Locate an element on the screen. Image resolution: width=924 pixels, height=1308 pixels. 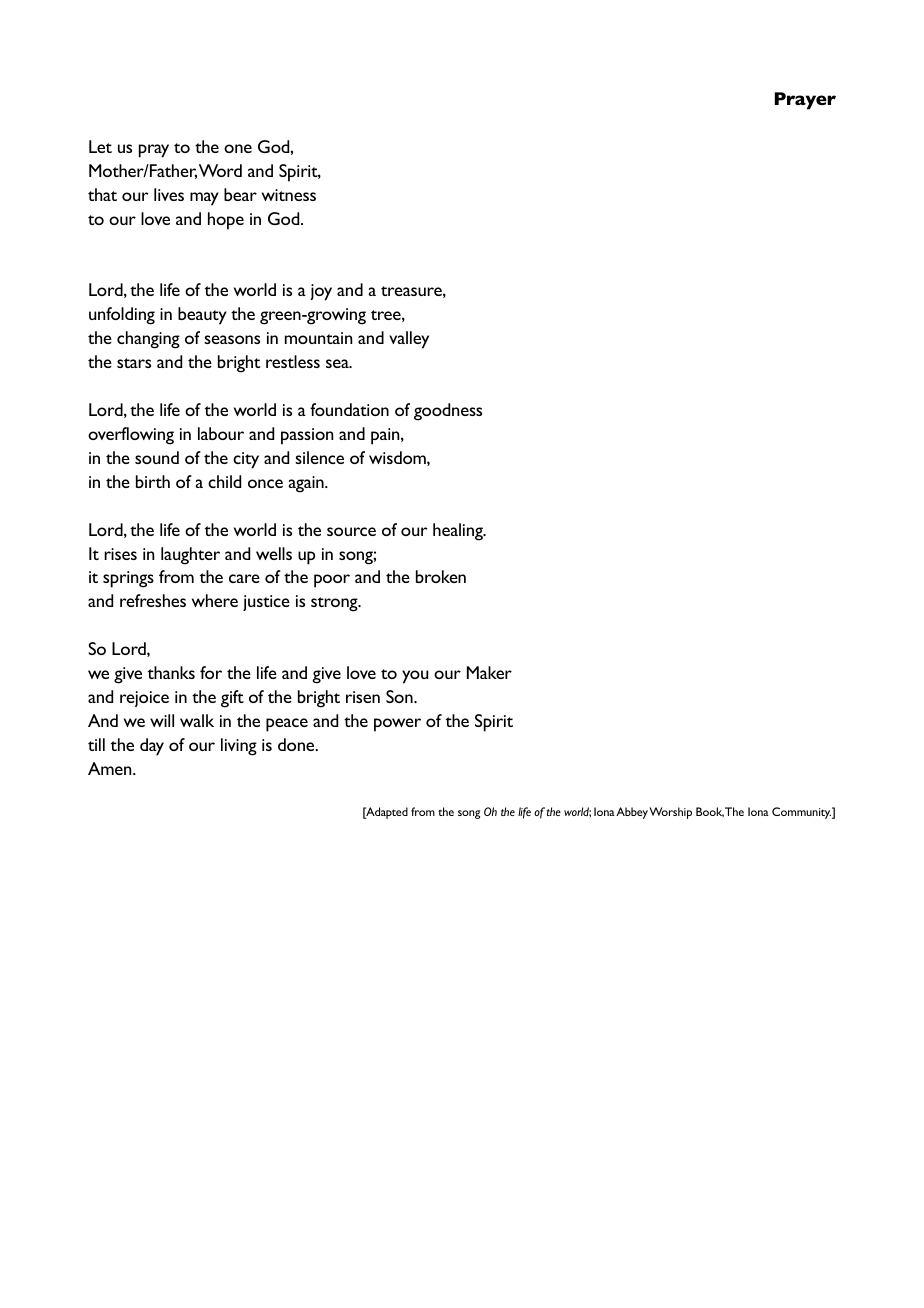
poor is located at coordinates (332, 581).
